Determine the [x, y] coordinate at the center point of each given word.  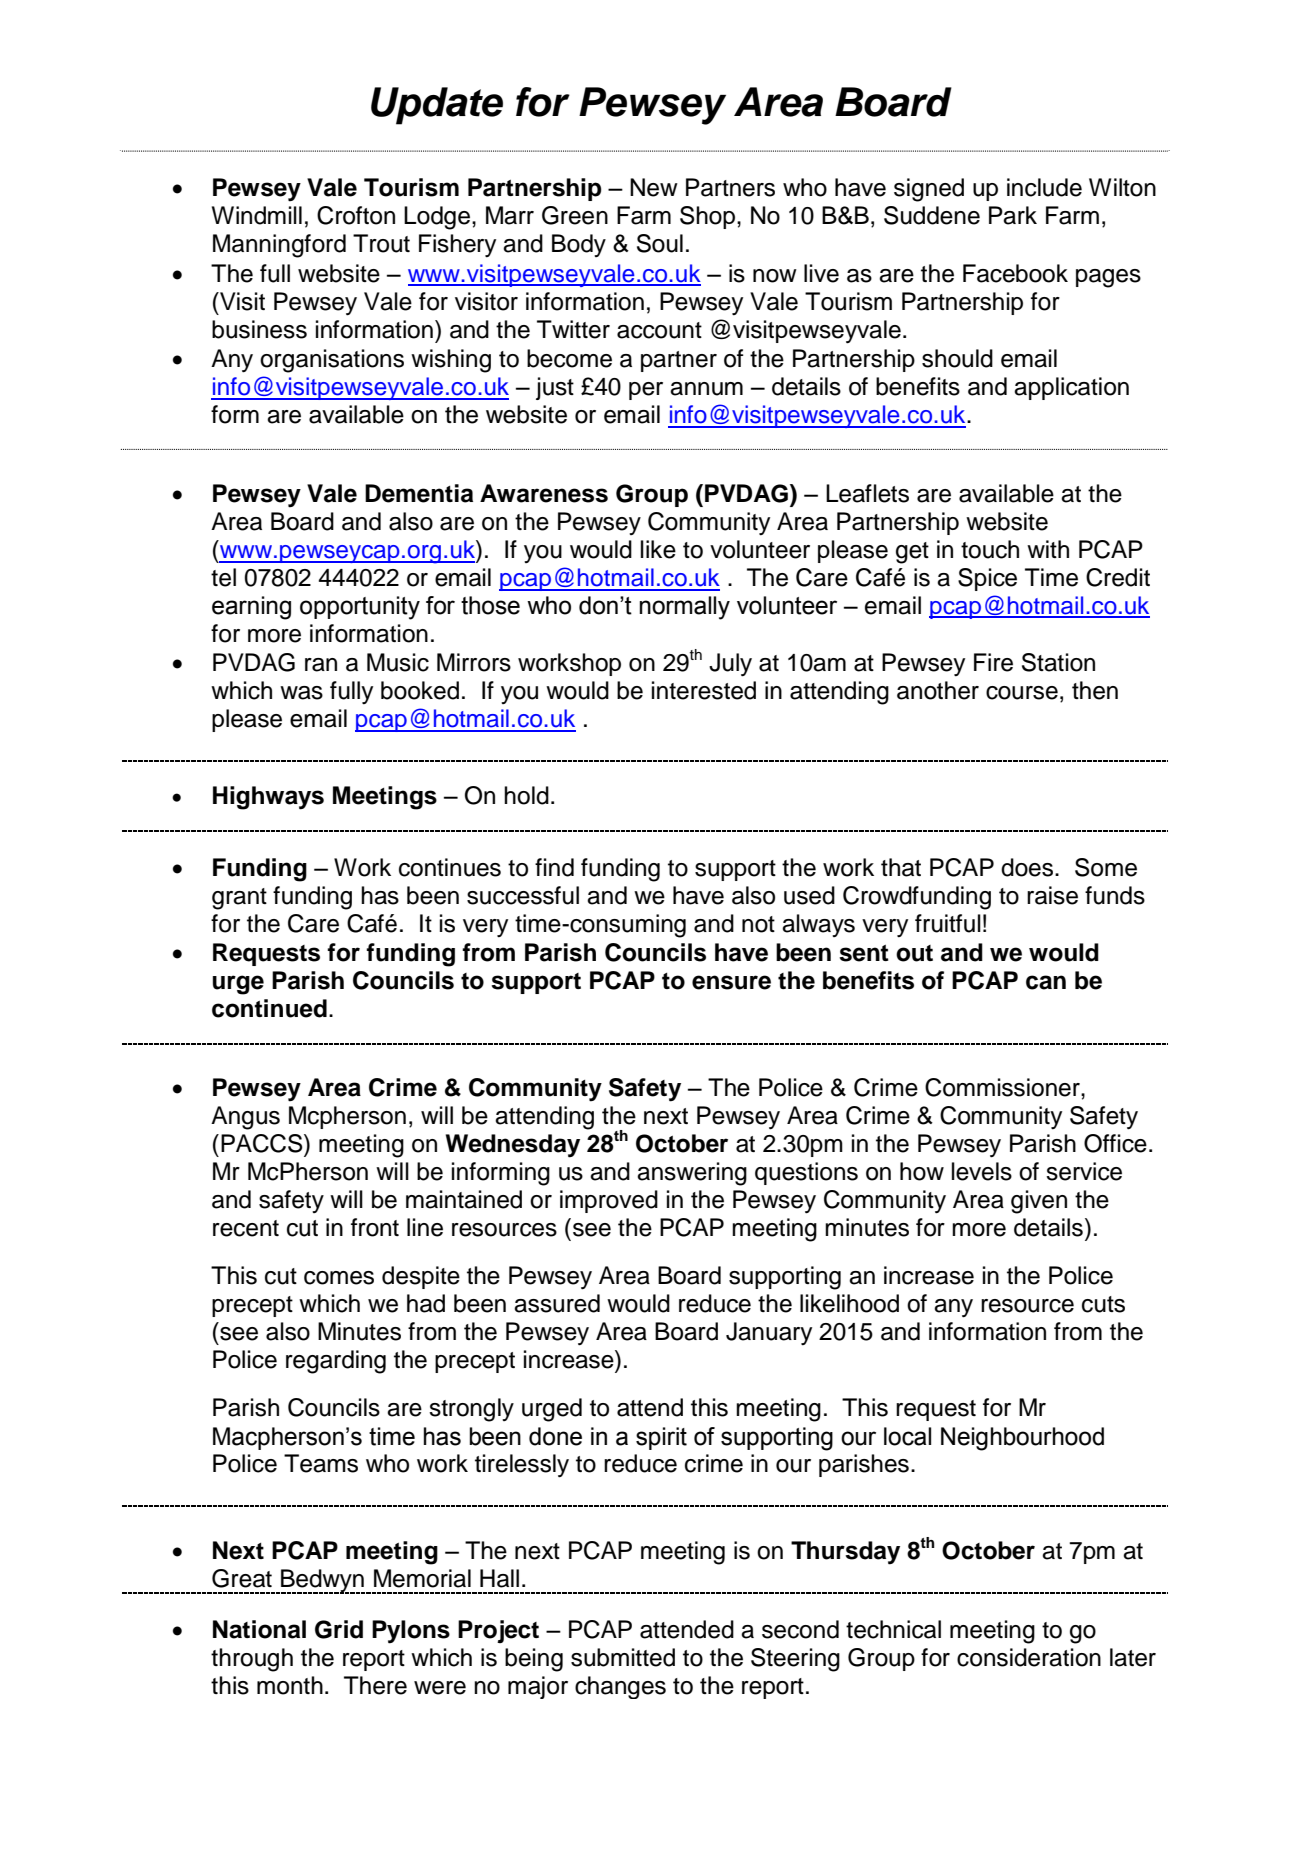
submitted [623, 1657]
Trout [381, 243]
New [654, 187]
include [1044, 187]
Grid [339, 1629]
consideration [1029, 1657]
